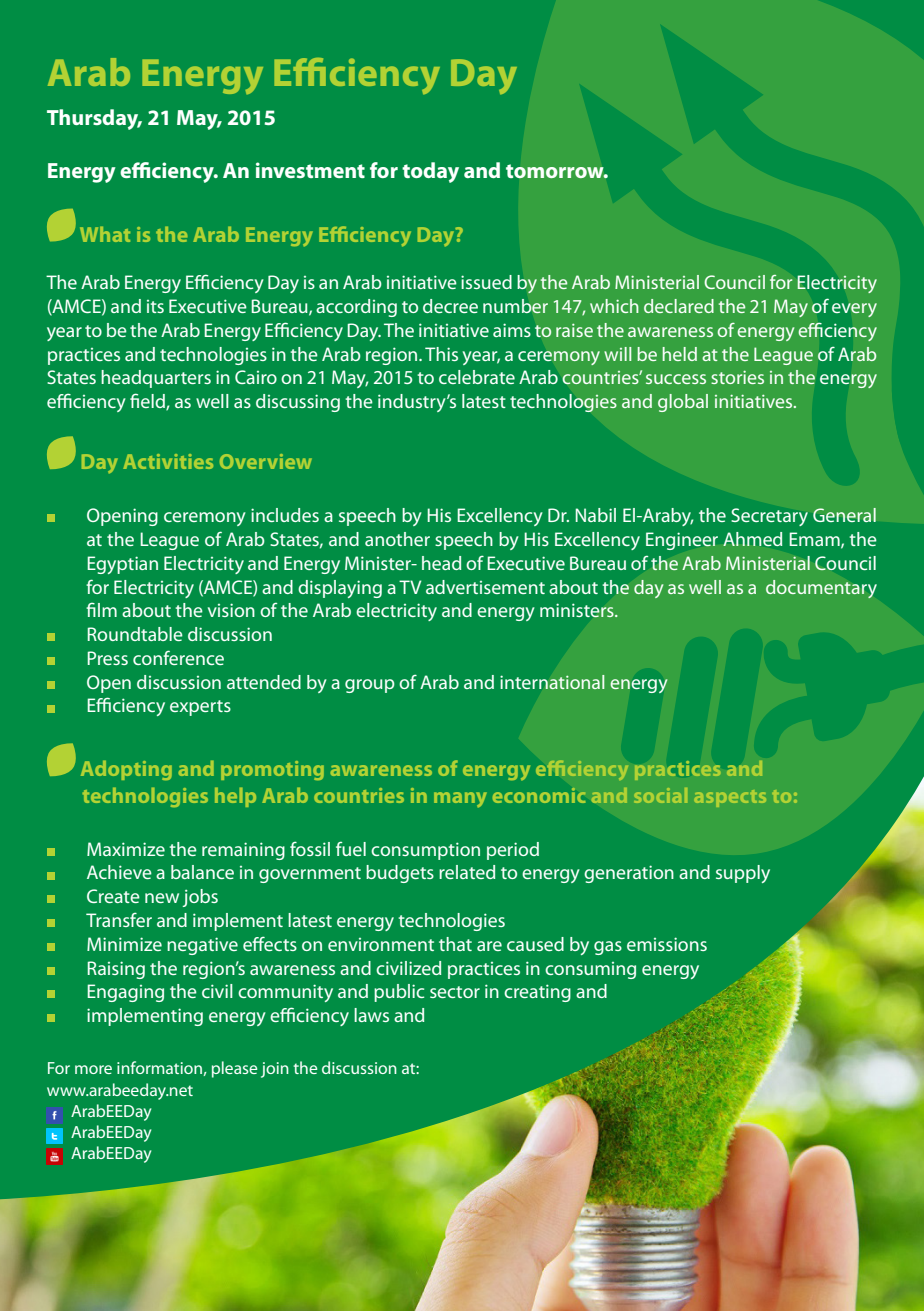 The image size is (924, 1311). Describe the element at coordinates (430, 172) in the screenshot. I see `today` at that location.
